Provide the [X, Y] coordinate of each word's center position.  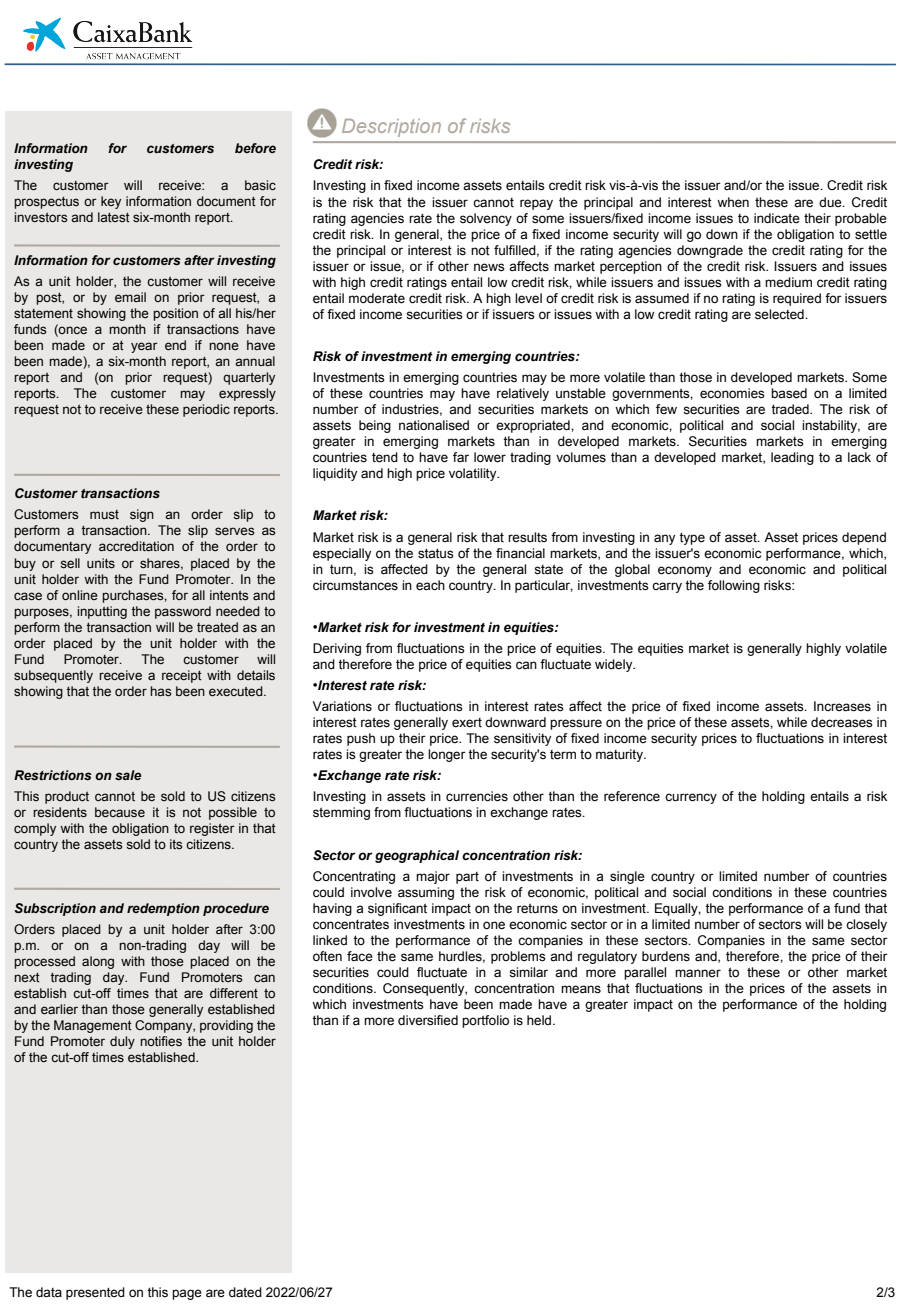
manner [698, 973]
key [111, 202]
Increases [842, 706]
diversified [428, 1020]
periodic [206, 410]
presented [95, 1293]
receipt [182, 676]
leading [792, 458]
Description [391, 128]
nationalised [434, 425]
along [98, 962]
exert [467, 722]
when [733, 202]
